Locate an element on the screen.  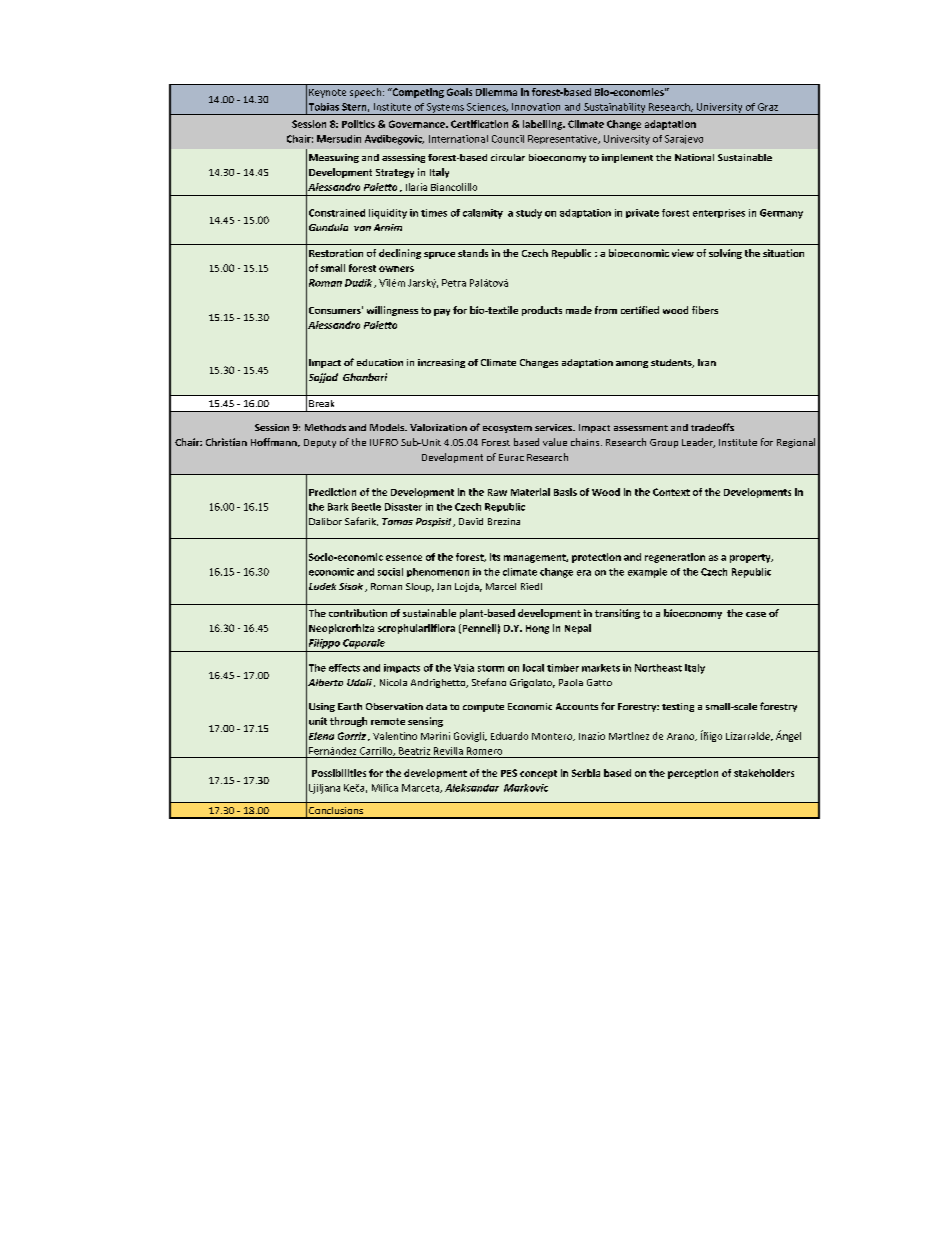
fibers is located at coordinates (705, 310).
